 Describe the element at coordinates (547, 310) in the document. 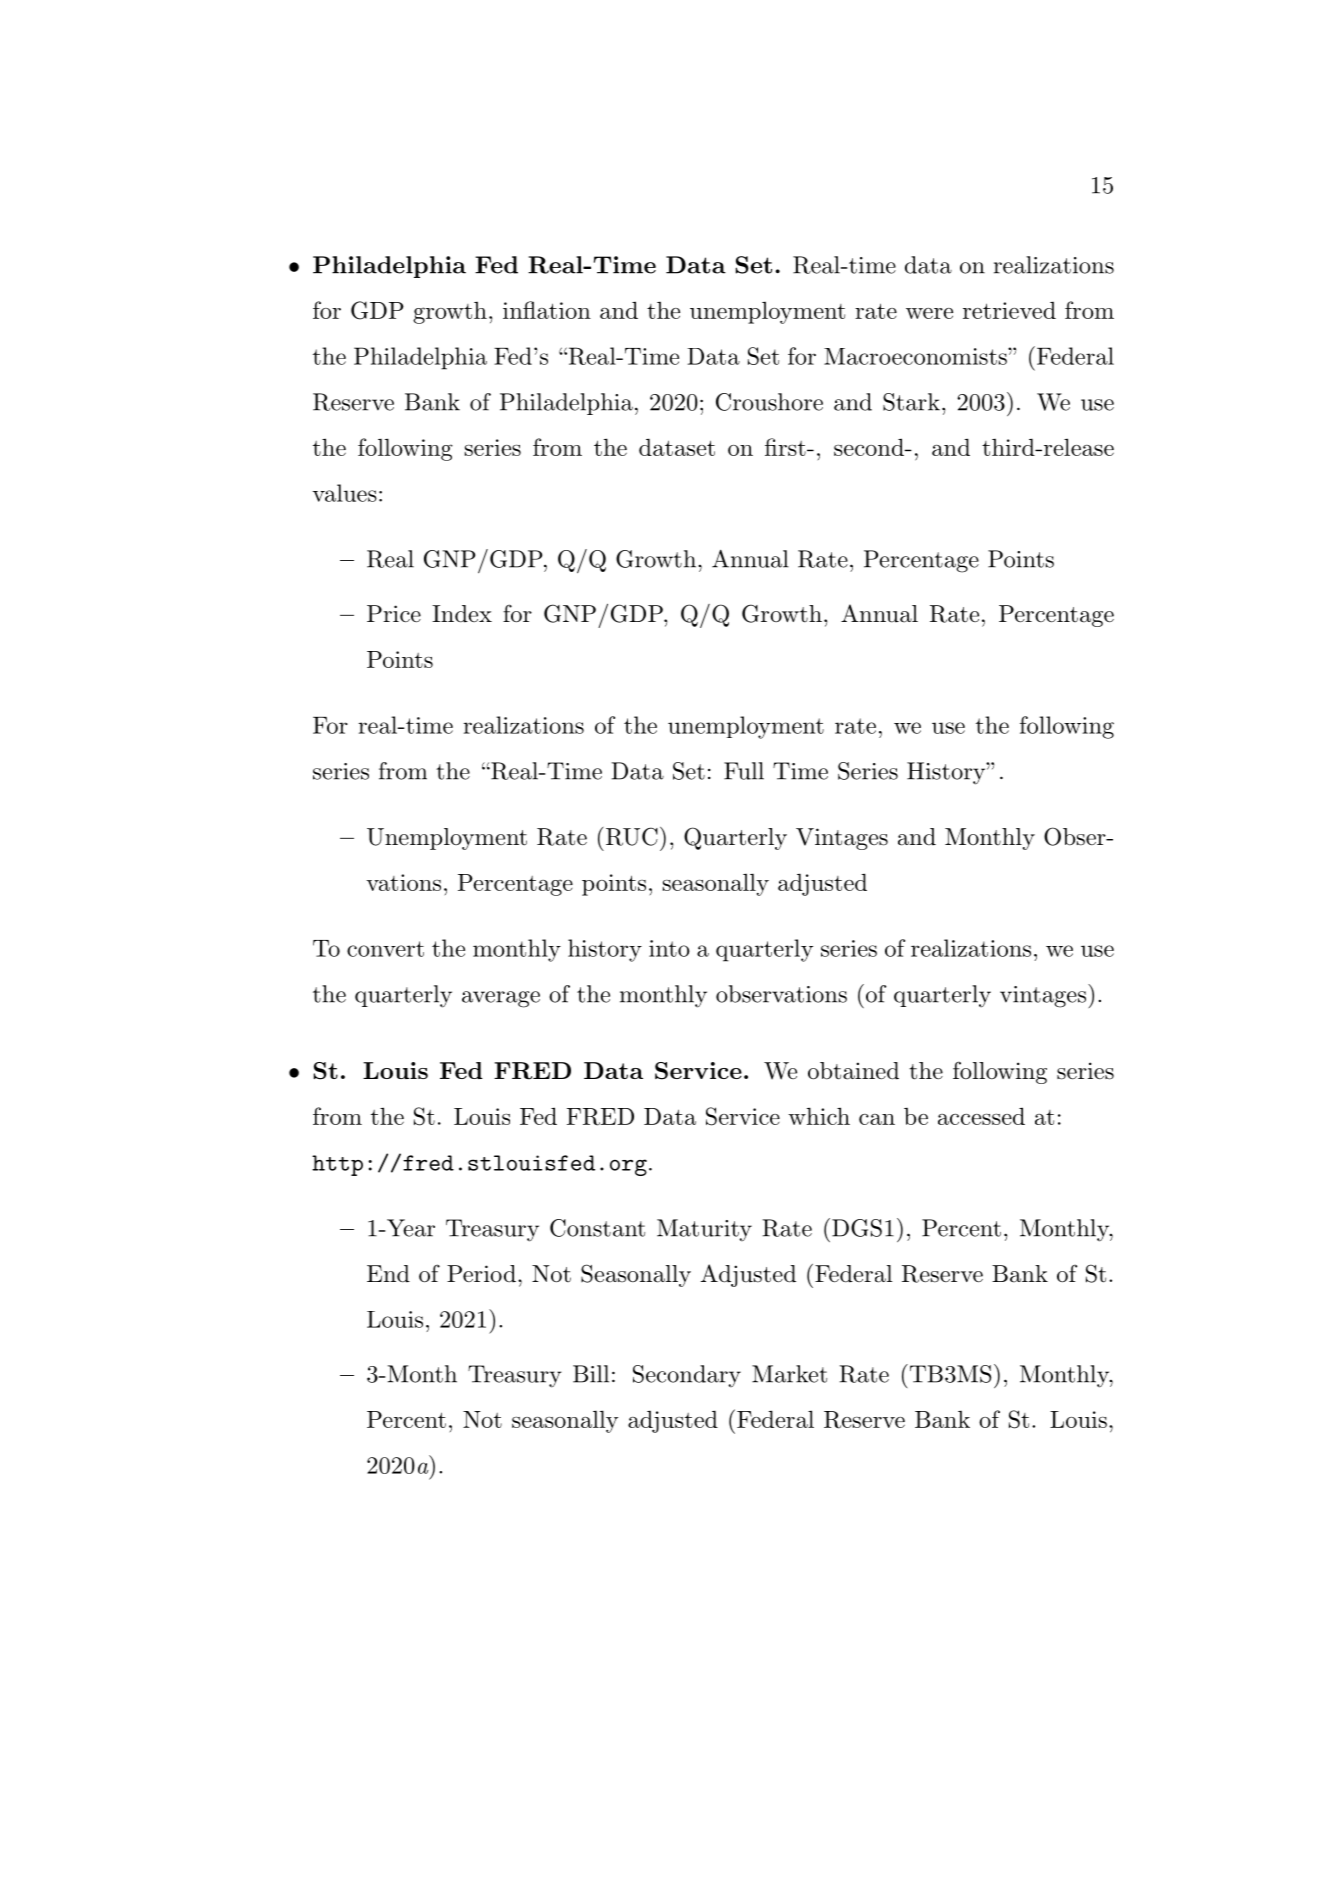

I see `inflation` at that location.
